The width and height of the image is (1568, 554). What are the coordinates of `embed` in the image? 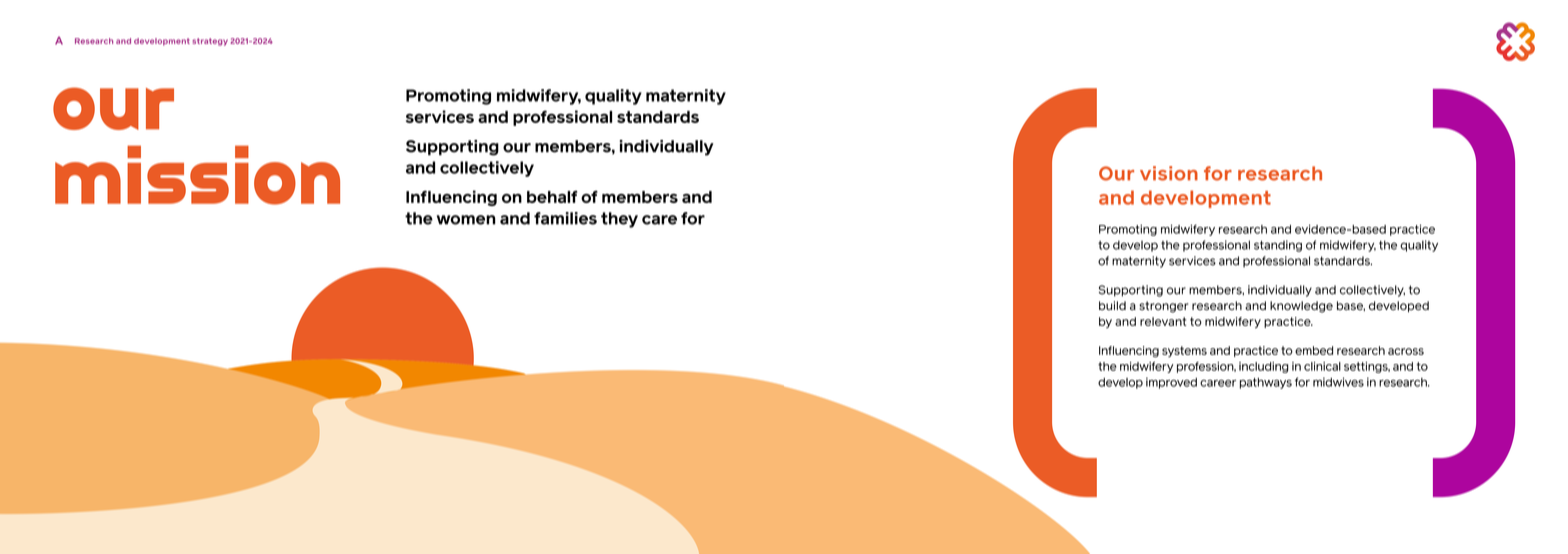 It's located at (1314, 350).
